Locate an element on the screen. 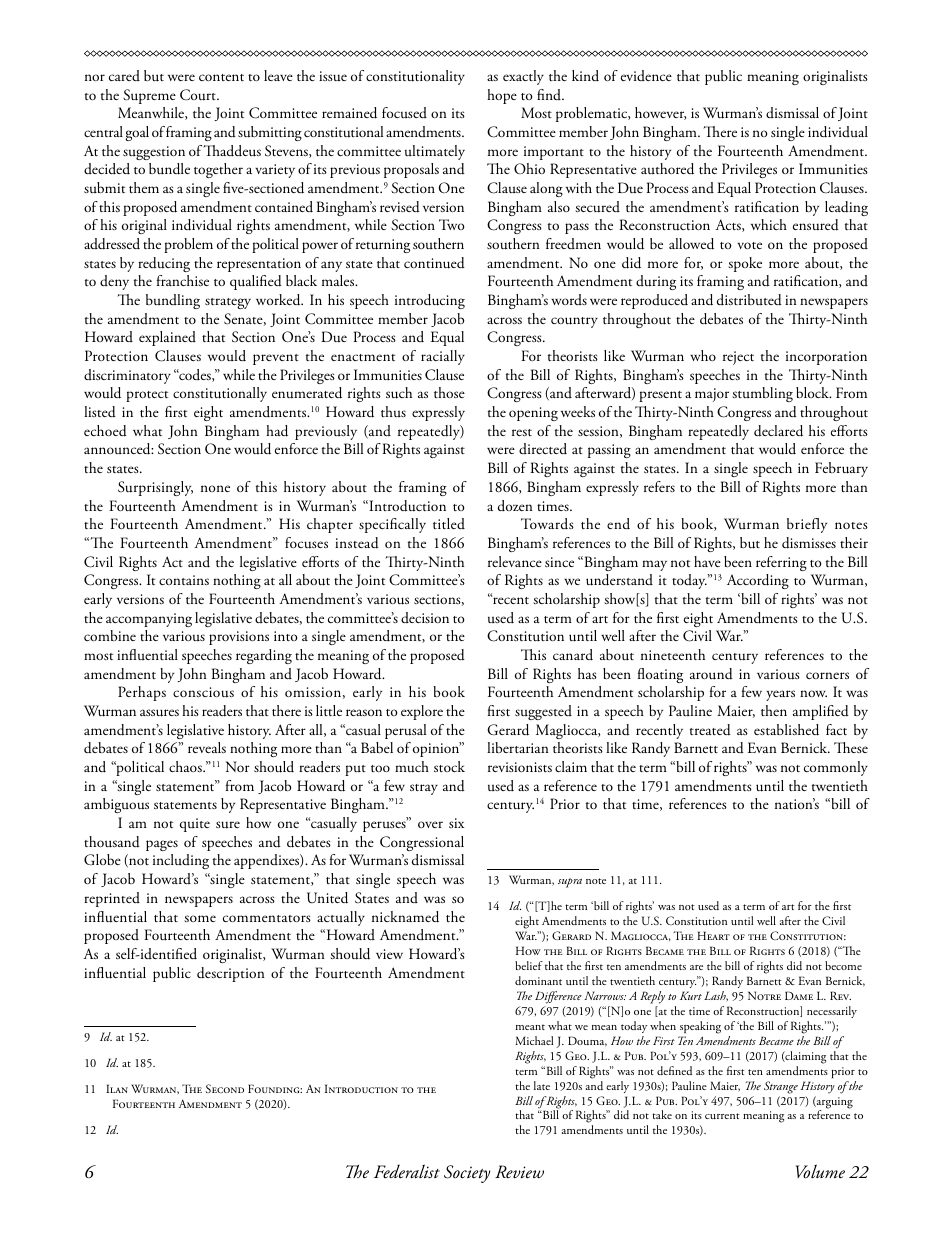 This screenshot has width=952, height=1233. commonly is located at coordinates (836, 768).
